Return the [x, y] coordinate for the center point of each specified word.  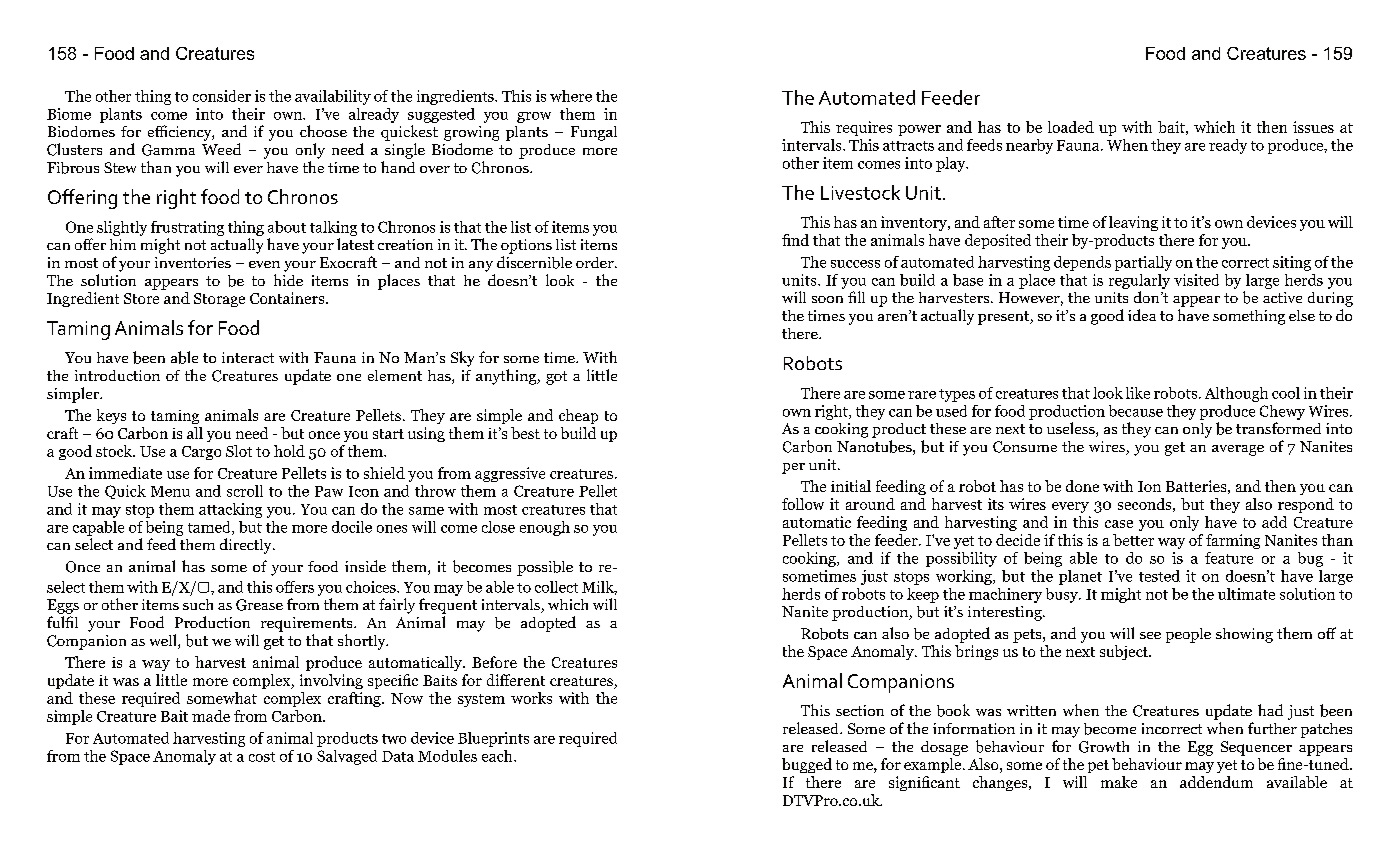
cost [262, 757]
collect [556, 587]
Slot [239, 451]
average [1238, 450]
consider [222, 96]
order [596, 262]
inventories [193, 262]
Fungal [594, 133]
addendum [1216, 782]
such [198, 604]
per [793, 468]
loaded [1071, 127]
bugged [807, 765]
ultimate [1246, 594]
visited [1196, 280]
